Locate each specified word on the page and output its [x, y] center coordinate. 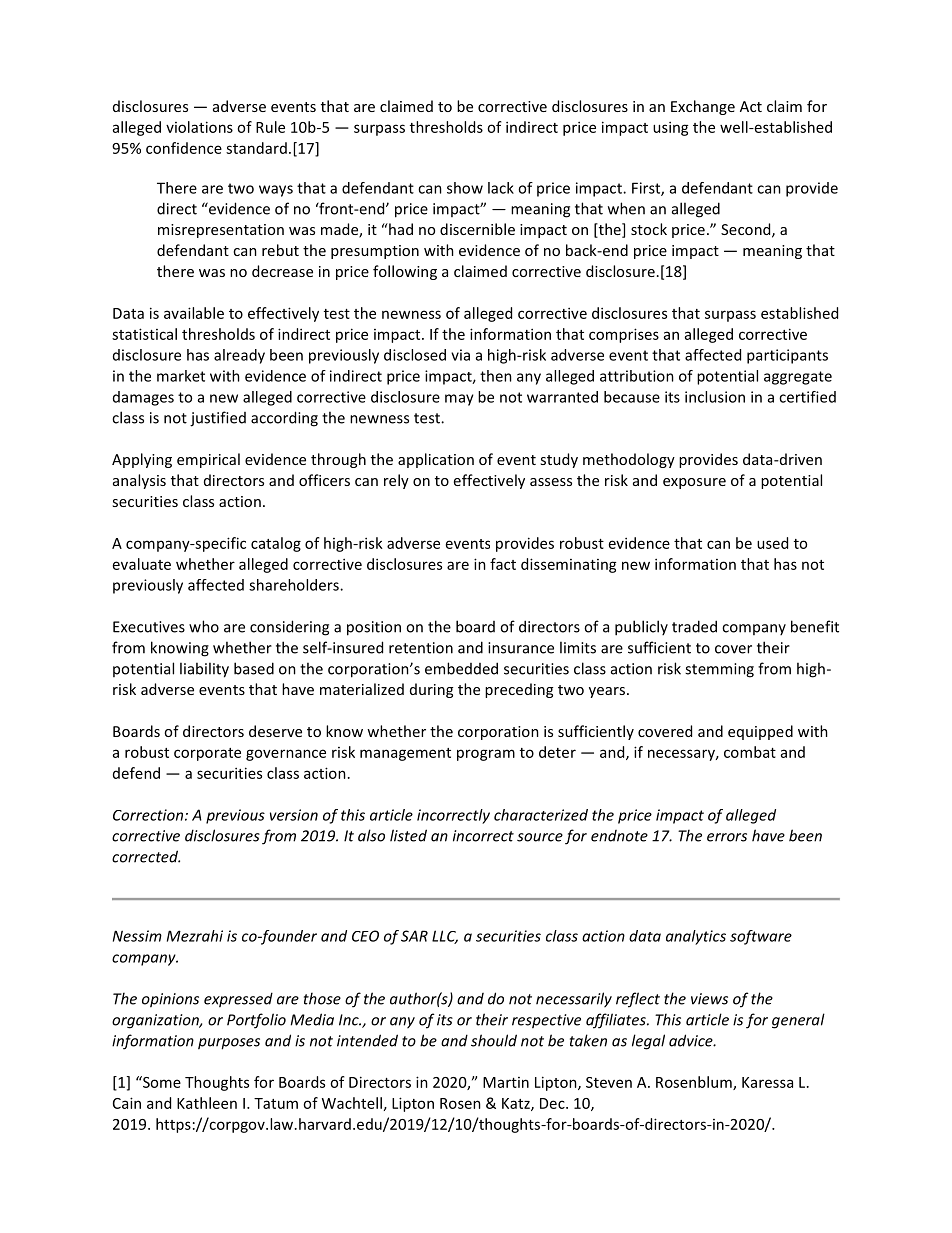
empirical [208, 460]
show [465, 188]
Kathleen [207, 1103]
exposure [694, 483]
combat [750, 752]
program [486, 755]
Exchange [703, 107]
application [436, 460]
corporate [207, 754]
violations [199, 127]
